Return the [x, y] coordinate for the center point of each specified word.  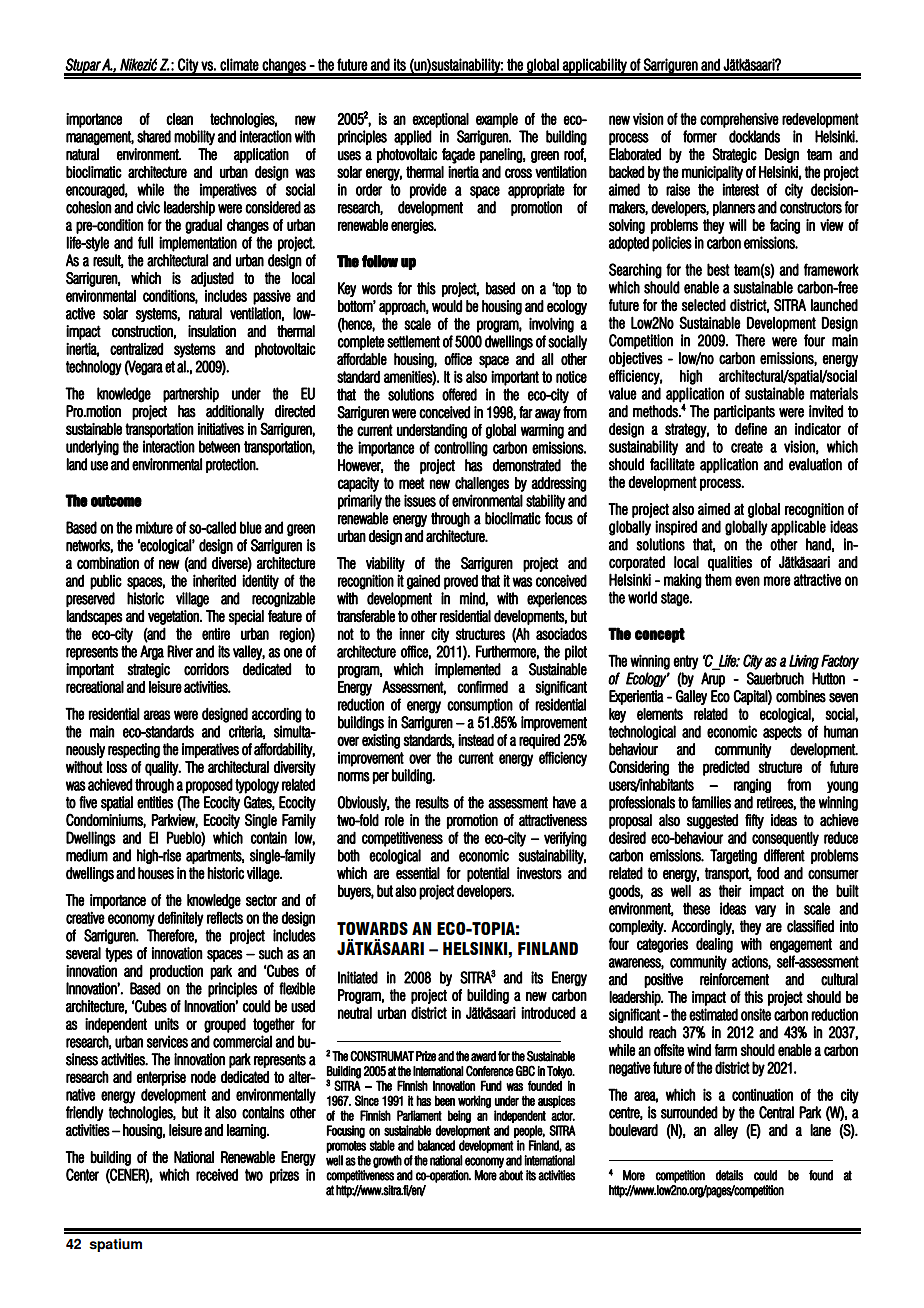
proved [461, 582]
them [718, 580]
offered [459, 394]
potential [488, 874]
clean [179, 119]
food [768, 873]
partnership [191, 395]
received [217, 1174]
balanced [436, 1145]
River [180, 651]
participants [744, 412]
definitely [181, 919]
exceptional [440, 120]
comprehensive [739, 120]
